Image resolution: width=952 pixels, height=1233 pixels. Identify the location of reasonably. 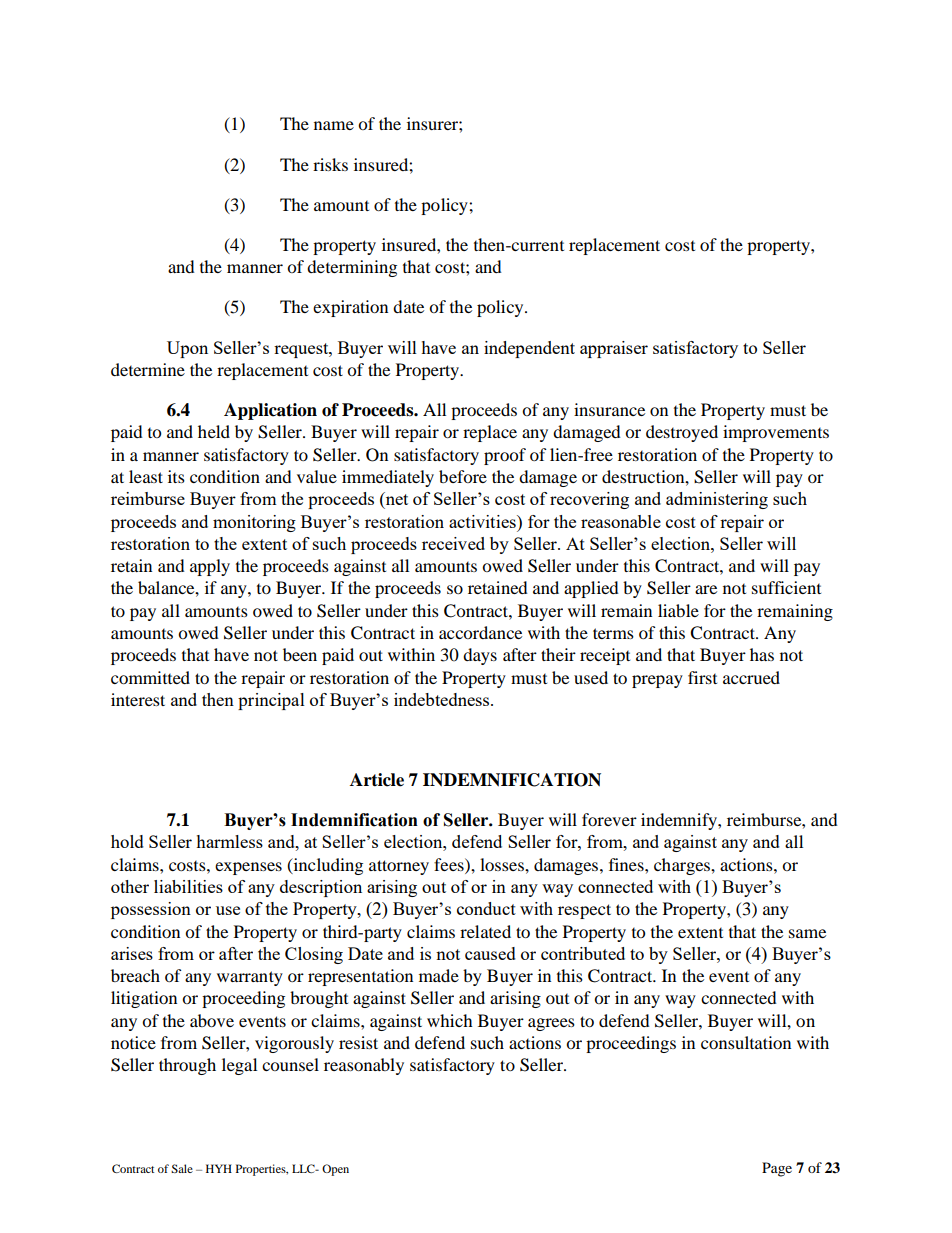
(364, 1066).
